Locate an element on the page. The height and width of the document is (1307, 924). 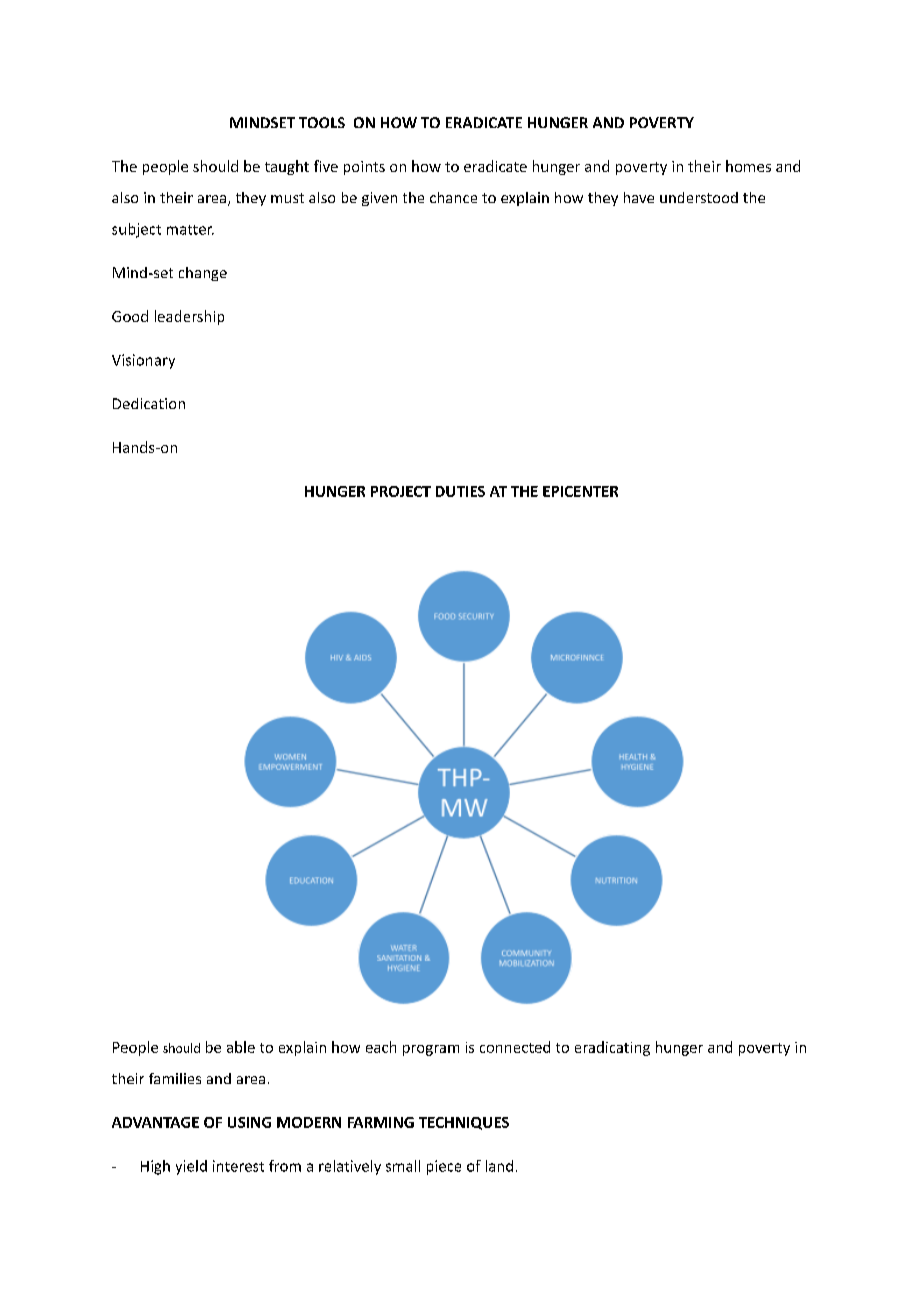
EPICENTER is located at coordinates (580, 491).
